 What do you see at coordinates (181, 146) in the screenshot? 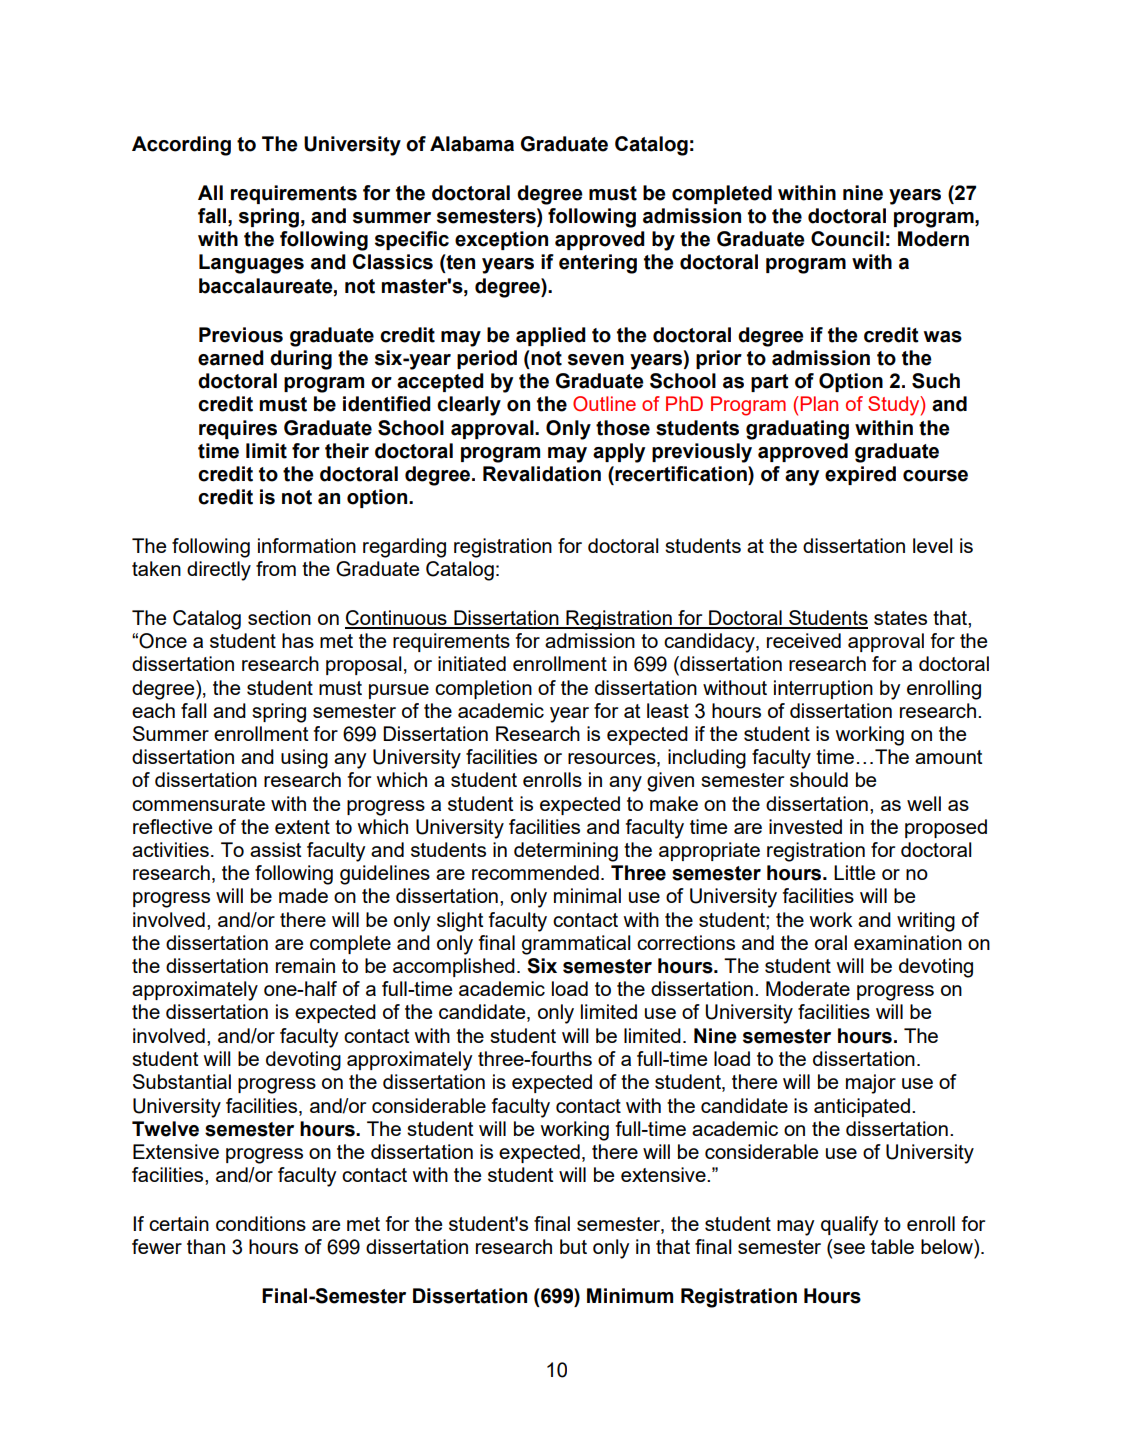
I see `According` at bounding box center [181, 146].
